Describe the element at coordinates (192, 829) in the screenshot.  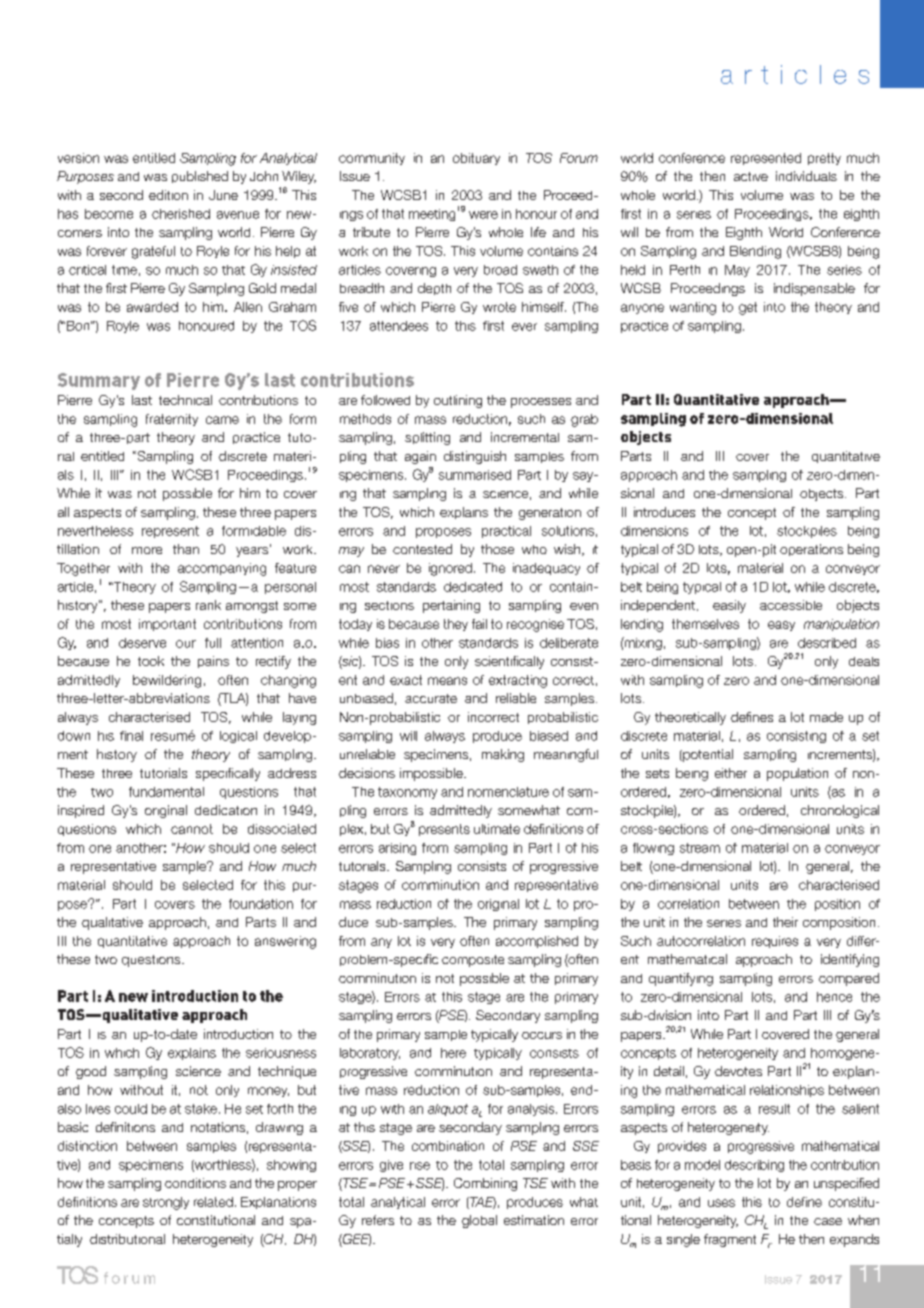
I see `cannot` at that location.
